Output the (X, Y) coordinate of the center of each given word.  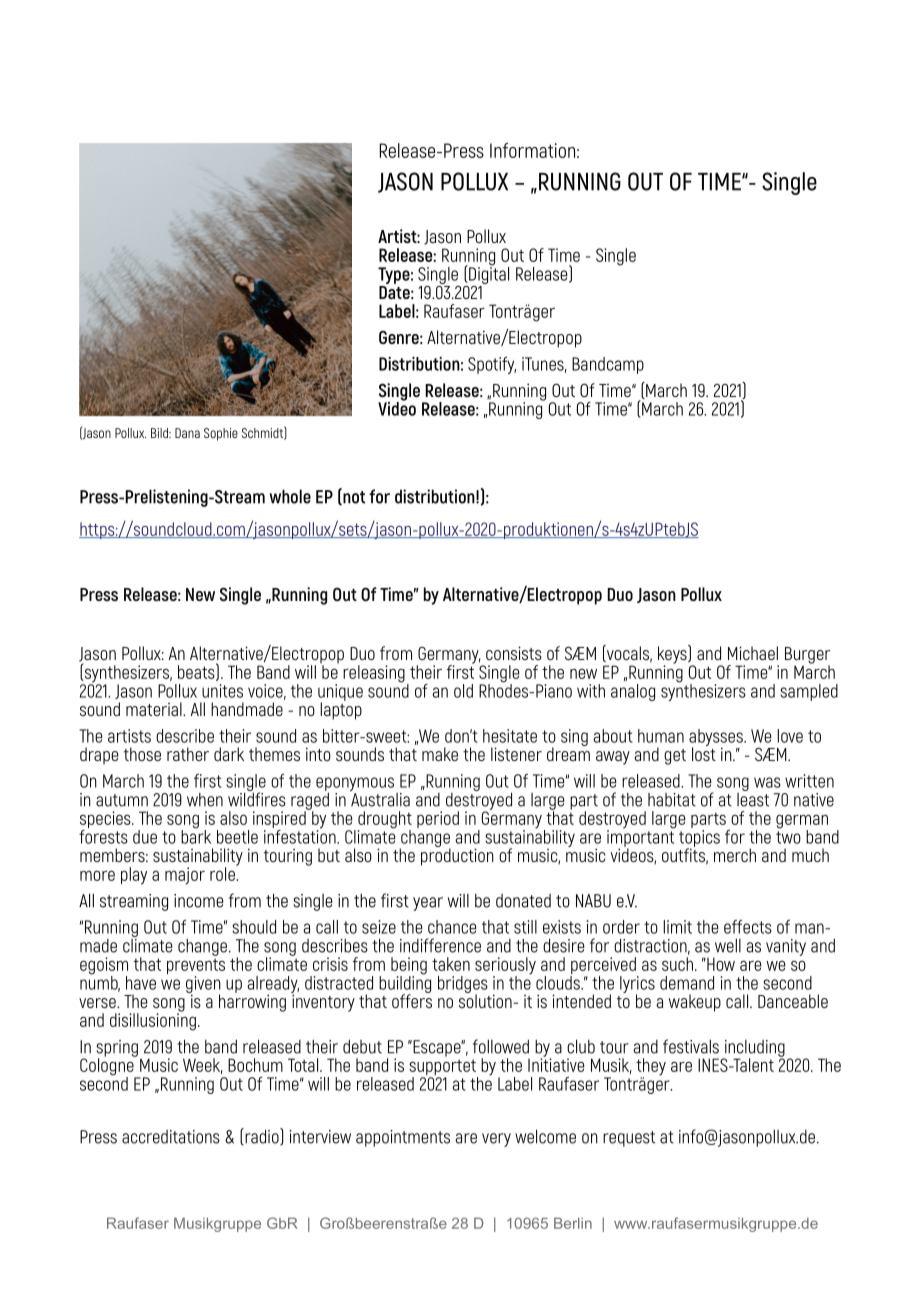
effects (748, 926)
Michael (753, 653)
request (629, 1139)
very (496, 1140)
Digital (488, 274)
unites (222, 691)
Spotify (492, 365)
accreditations (171, 1137)
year (428, 904)
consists (514, 653)
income (199, 901)
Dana (187, 433)
